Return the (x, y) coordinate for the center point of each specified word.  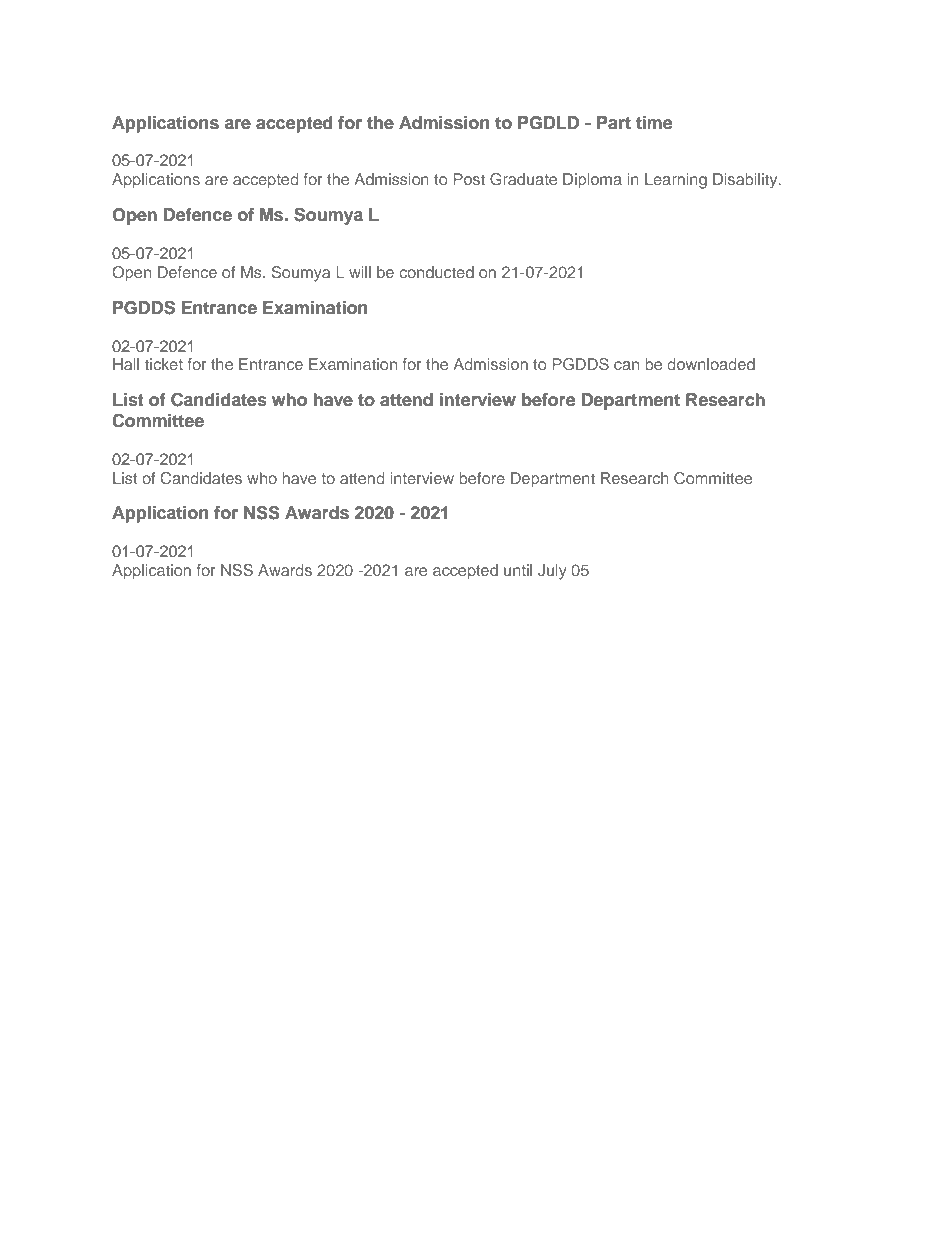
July (552, 572)
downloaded (711, 364)
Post (469, 179)
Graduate (523, 179)
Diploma (592, 181)
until (518, 570)
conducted (436, 272)
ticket (164, 364)
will (360, 272)
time (654, 123)
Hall (126, 364)
